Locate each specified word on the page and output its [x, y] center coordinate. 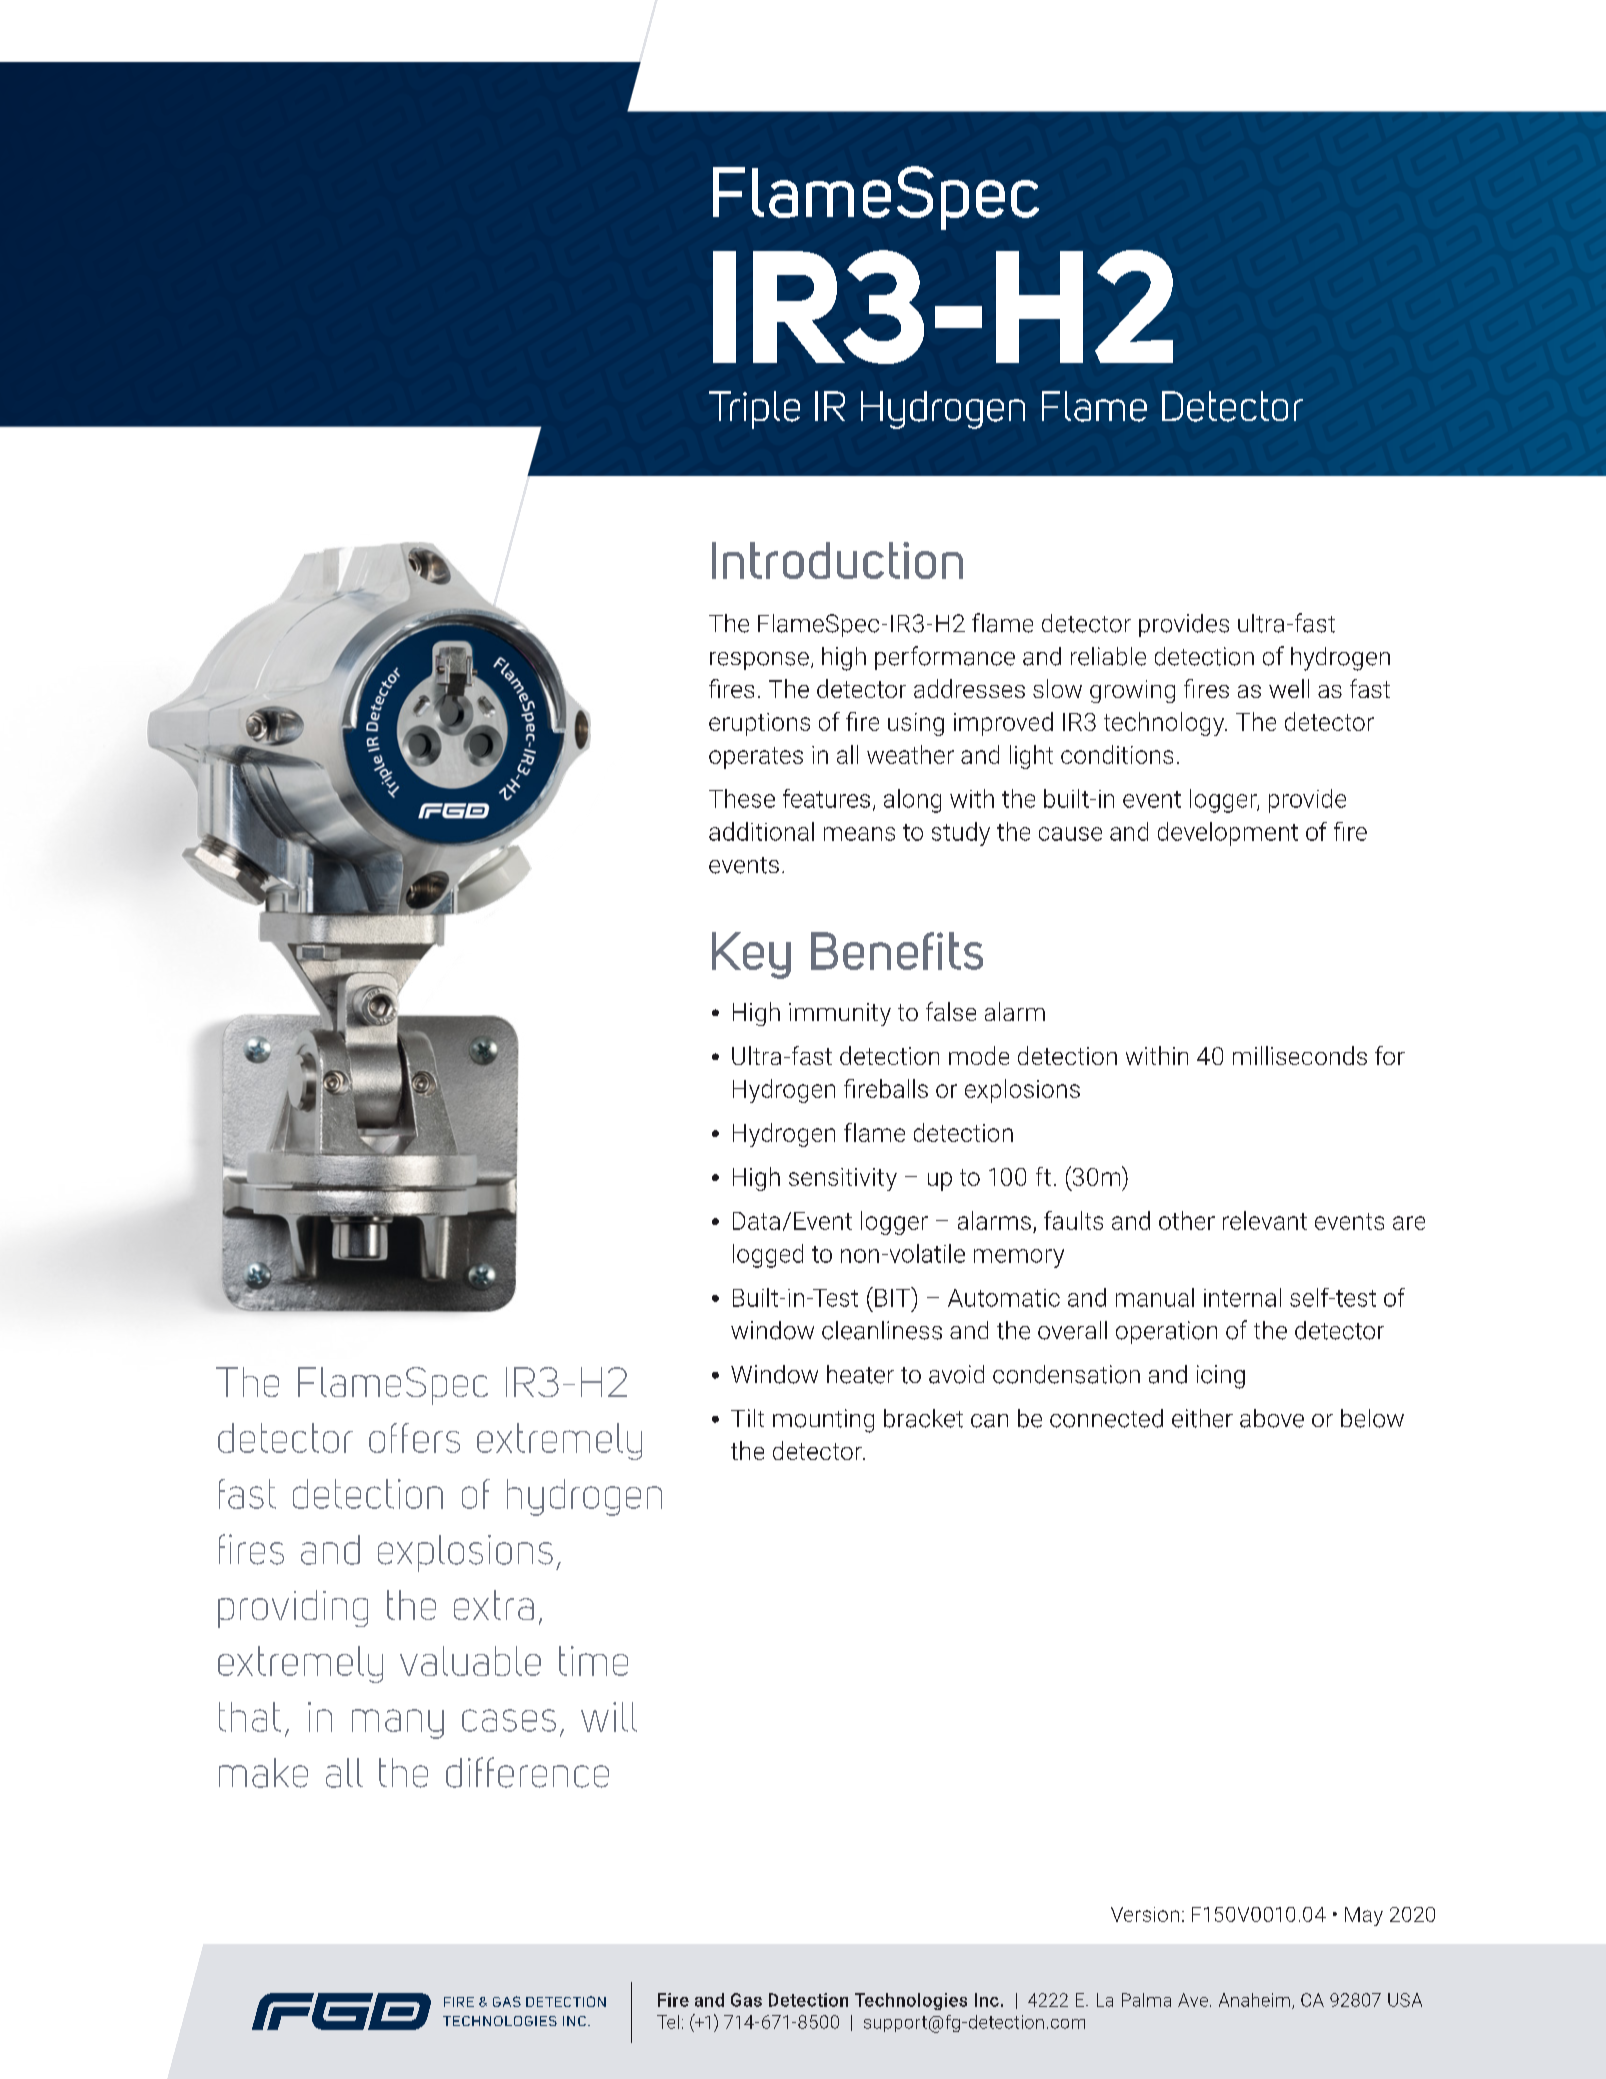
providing [293, 1609]
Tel [668, 2022]
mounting [823, 1421]
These [742, 798]
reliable [1108, 656]
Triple [754, 410]
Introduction [837, 560]
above [1272, 1418]
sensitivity [843, 1179]
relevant [1265, 1220]
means [859, 834]
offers [414, 1438]
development [1228, 834]
